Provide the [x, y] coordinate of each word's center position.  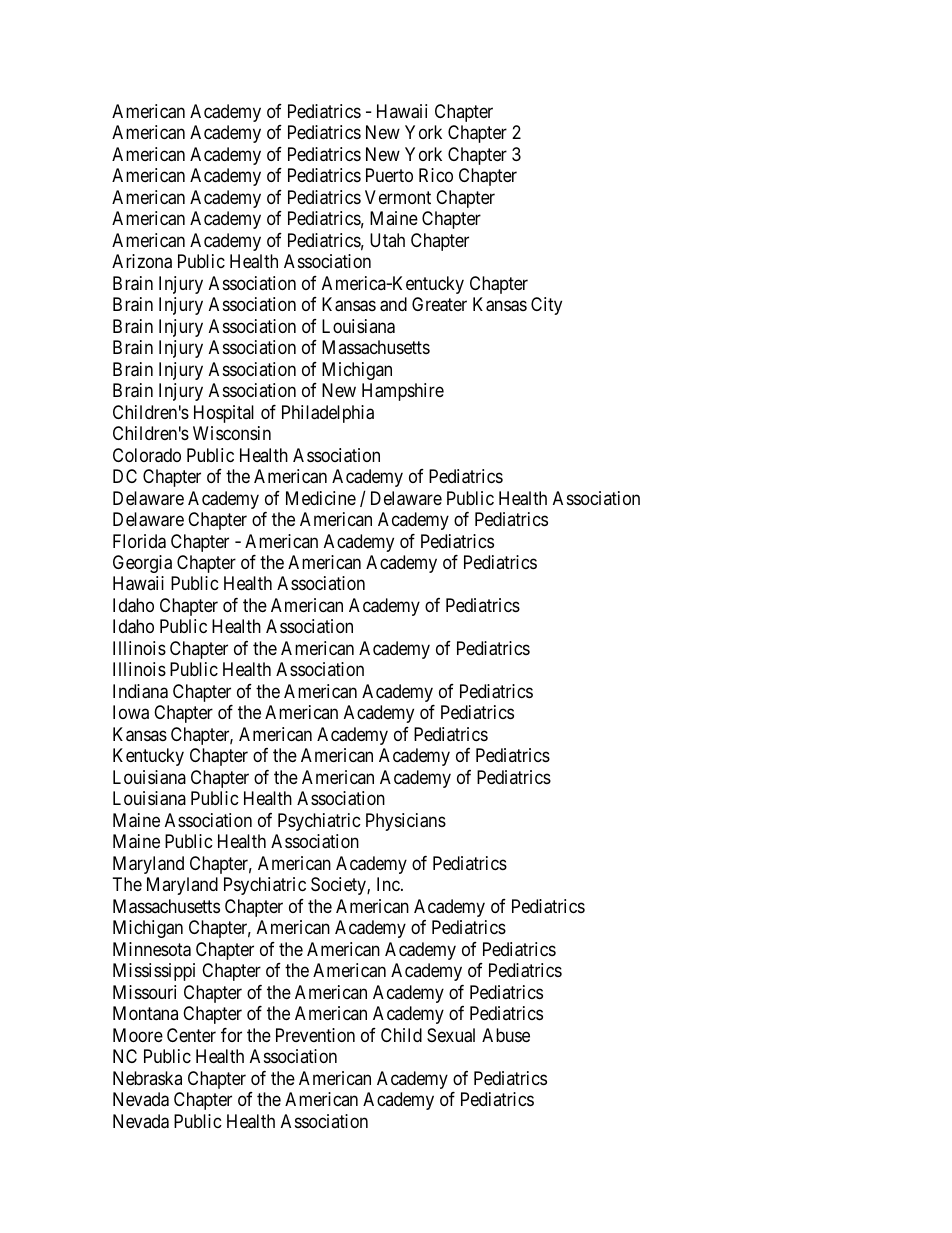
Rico [436, 175]
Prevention [315, 1035]
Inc [388, 884]
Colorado [147, 455]
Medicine [321, 498]
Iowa [131, 712]
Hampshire [403, 392]
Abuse [506, 1035]
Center [191, 1035]
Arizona [142, 261]
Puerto [389, 175]
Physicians [406, 822]
